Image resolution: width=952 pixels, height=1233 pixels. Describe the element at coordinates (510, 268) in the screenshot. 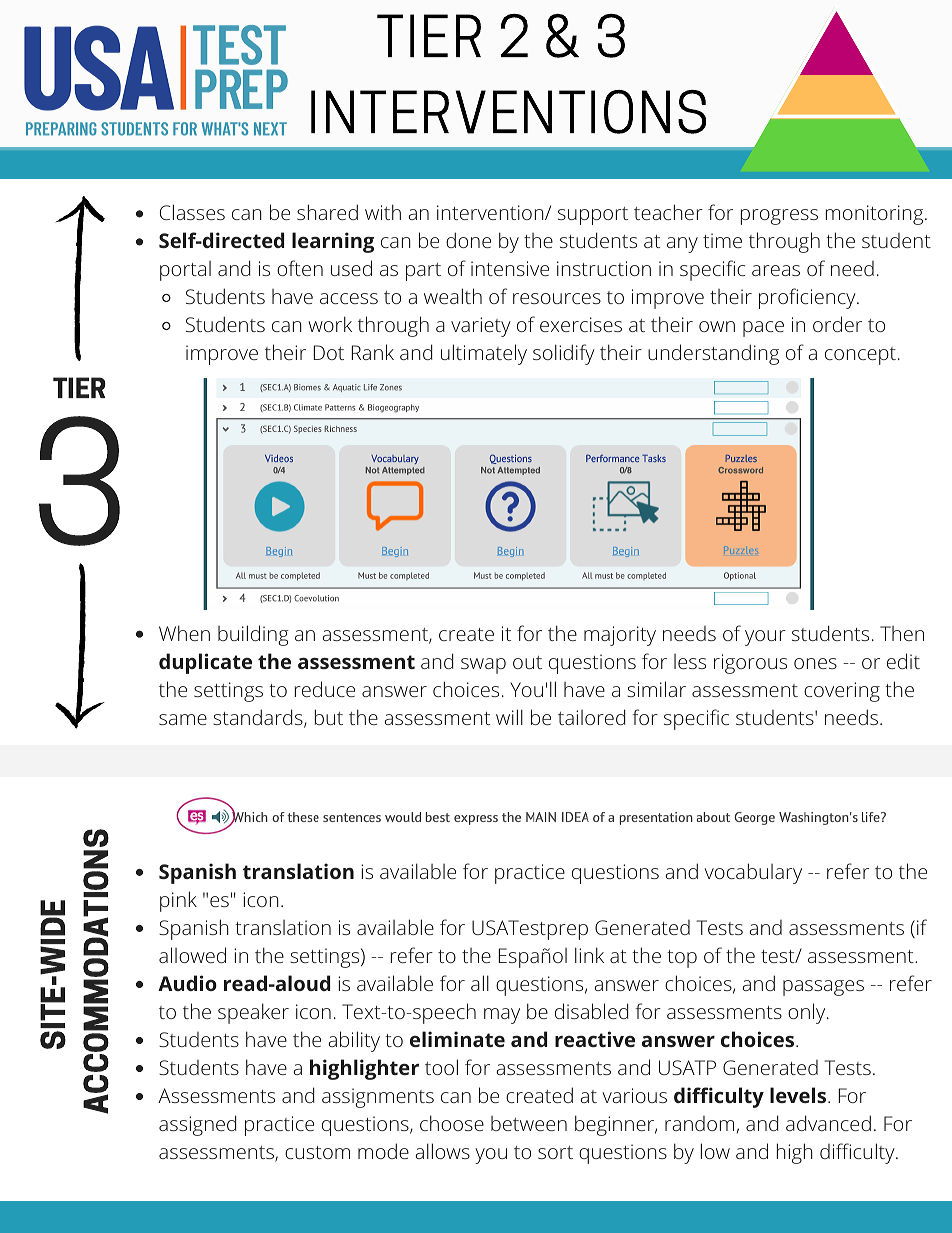

I see `intensive` at that location.
